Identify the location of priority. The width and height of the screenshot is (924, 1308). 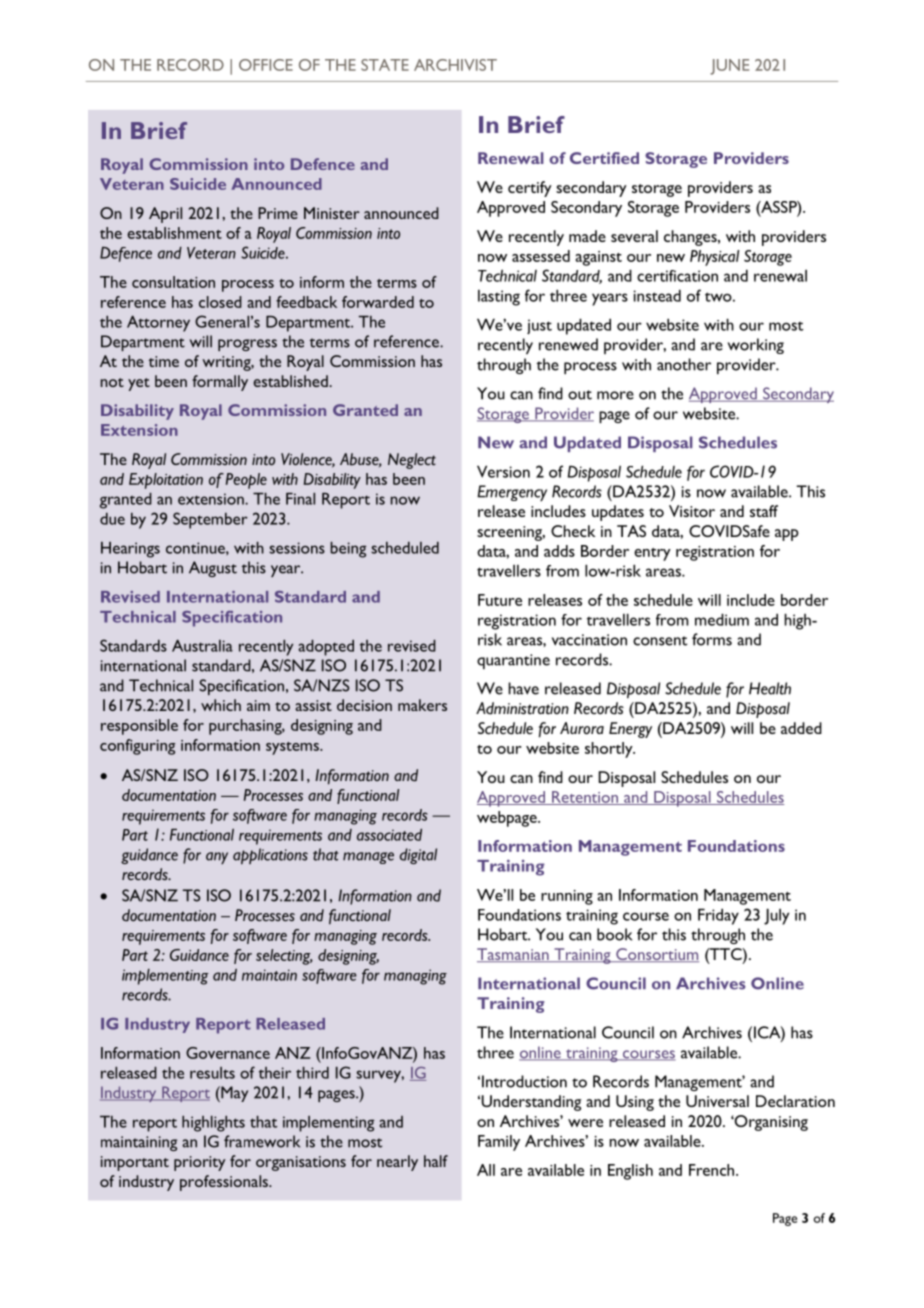
(200, 1163).
